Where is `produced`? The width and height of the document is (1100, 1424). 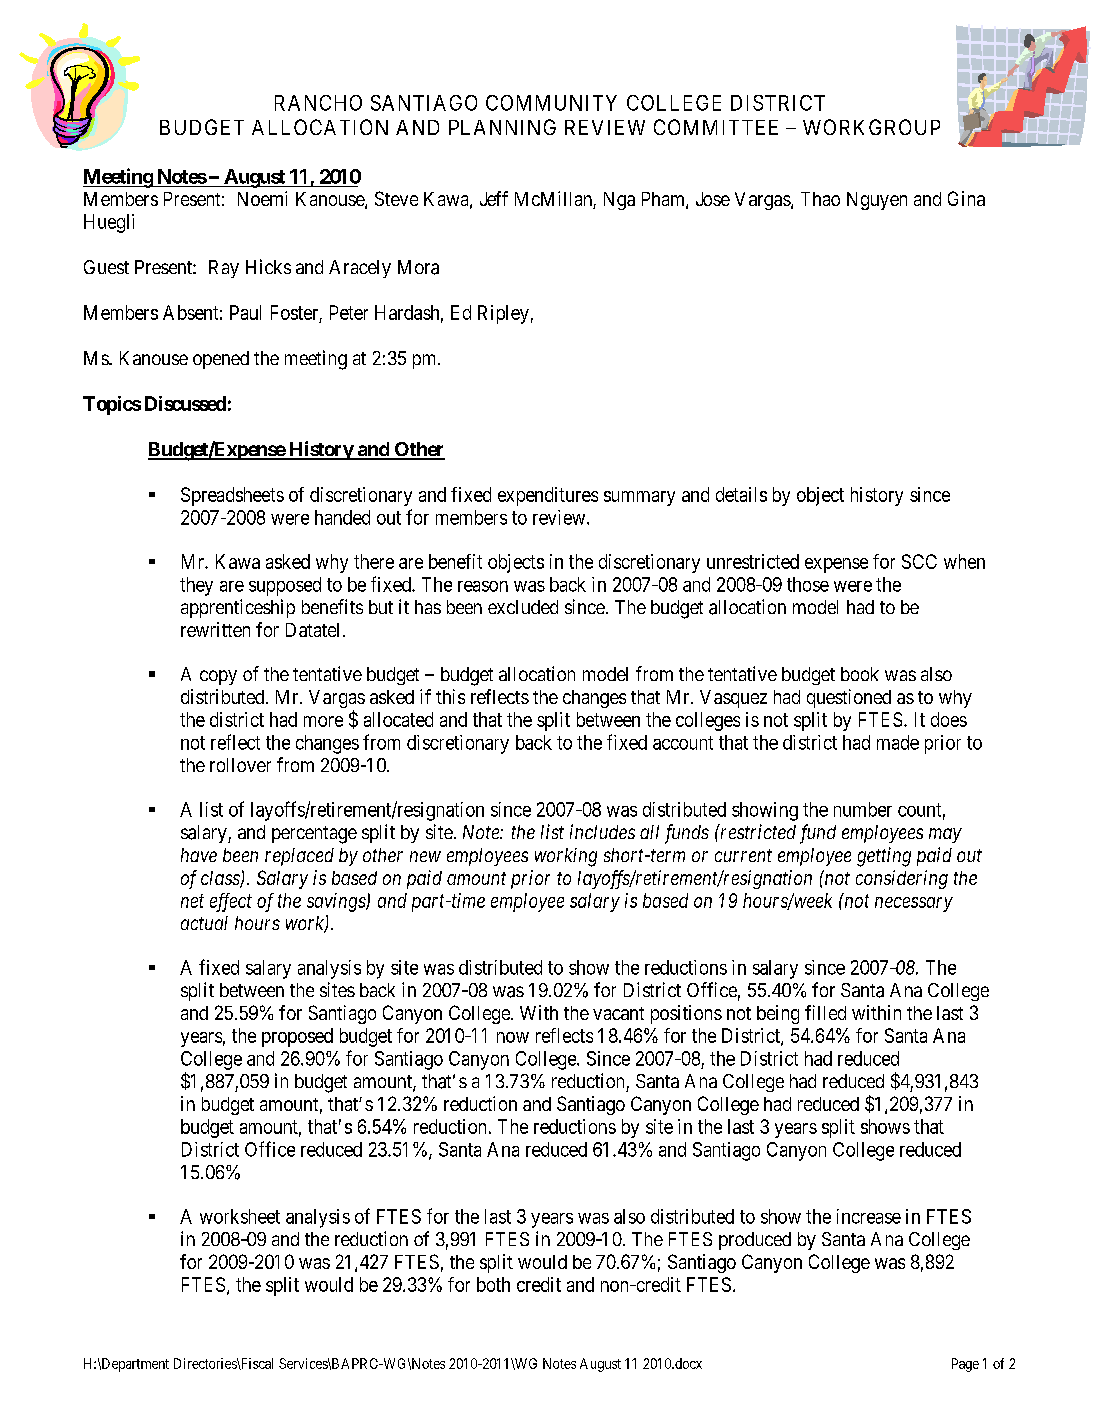 produced is located at coordinates (755, 1241).
